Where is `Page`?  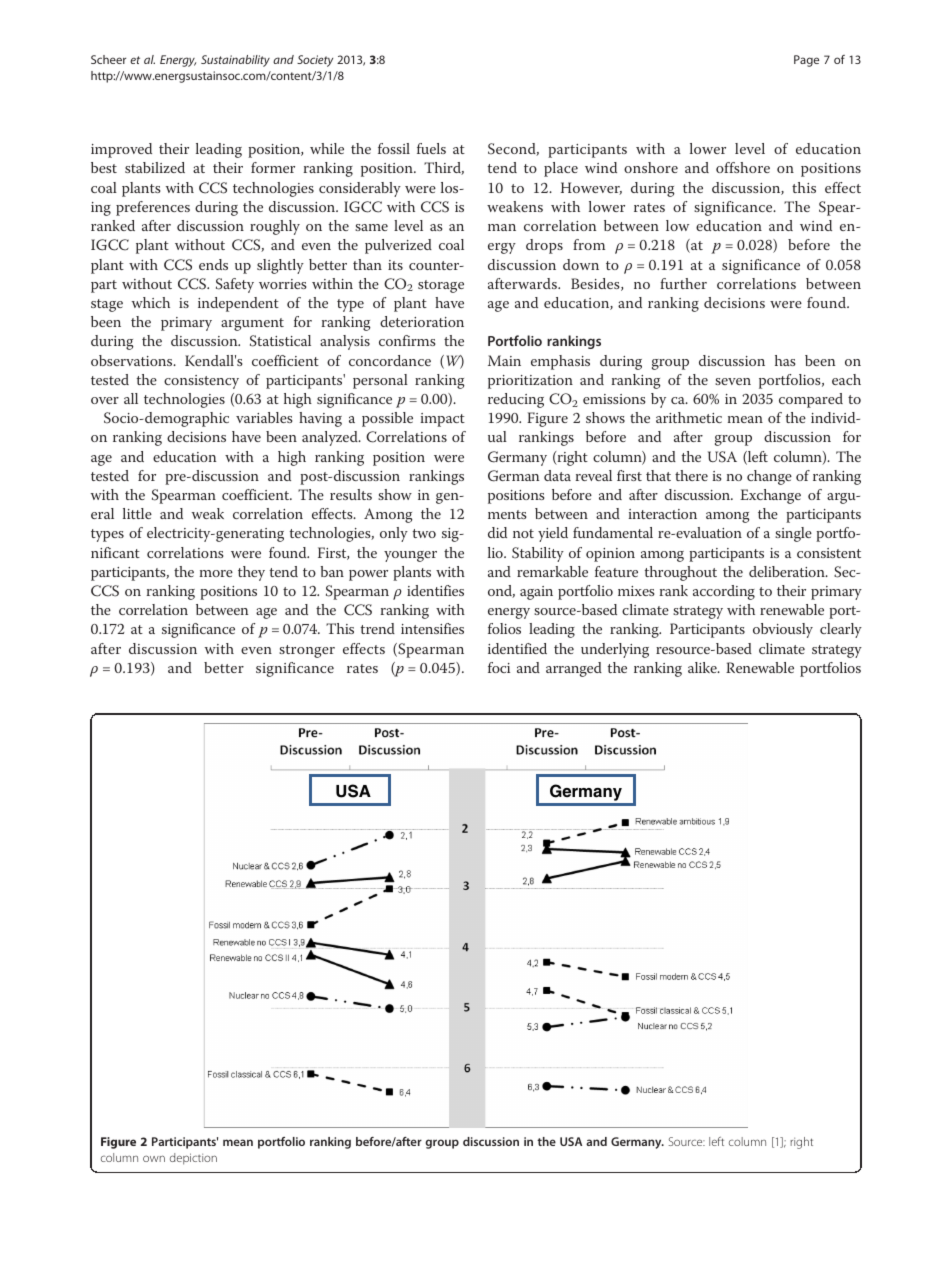
Page is located at coordinates (806, 61).
